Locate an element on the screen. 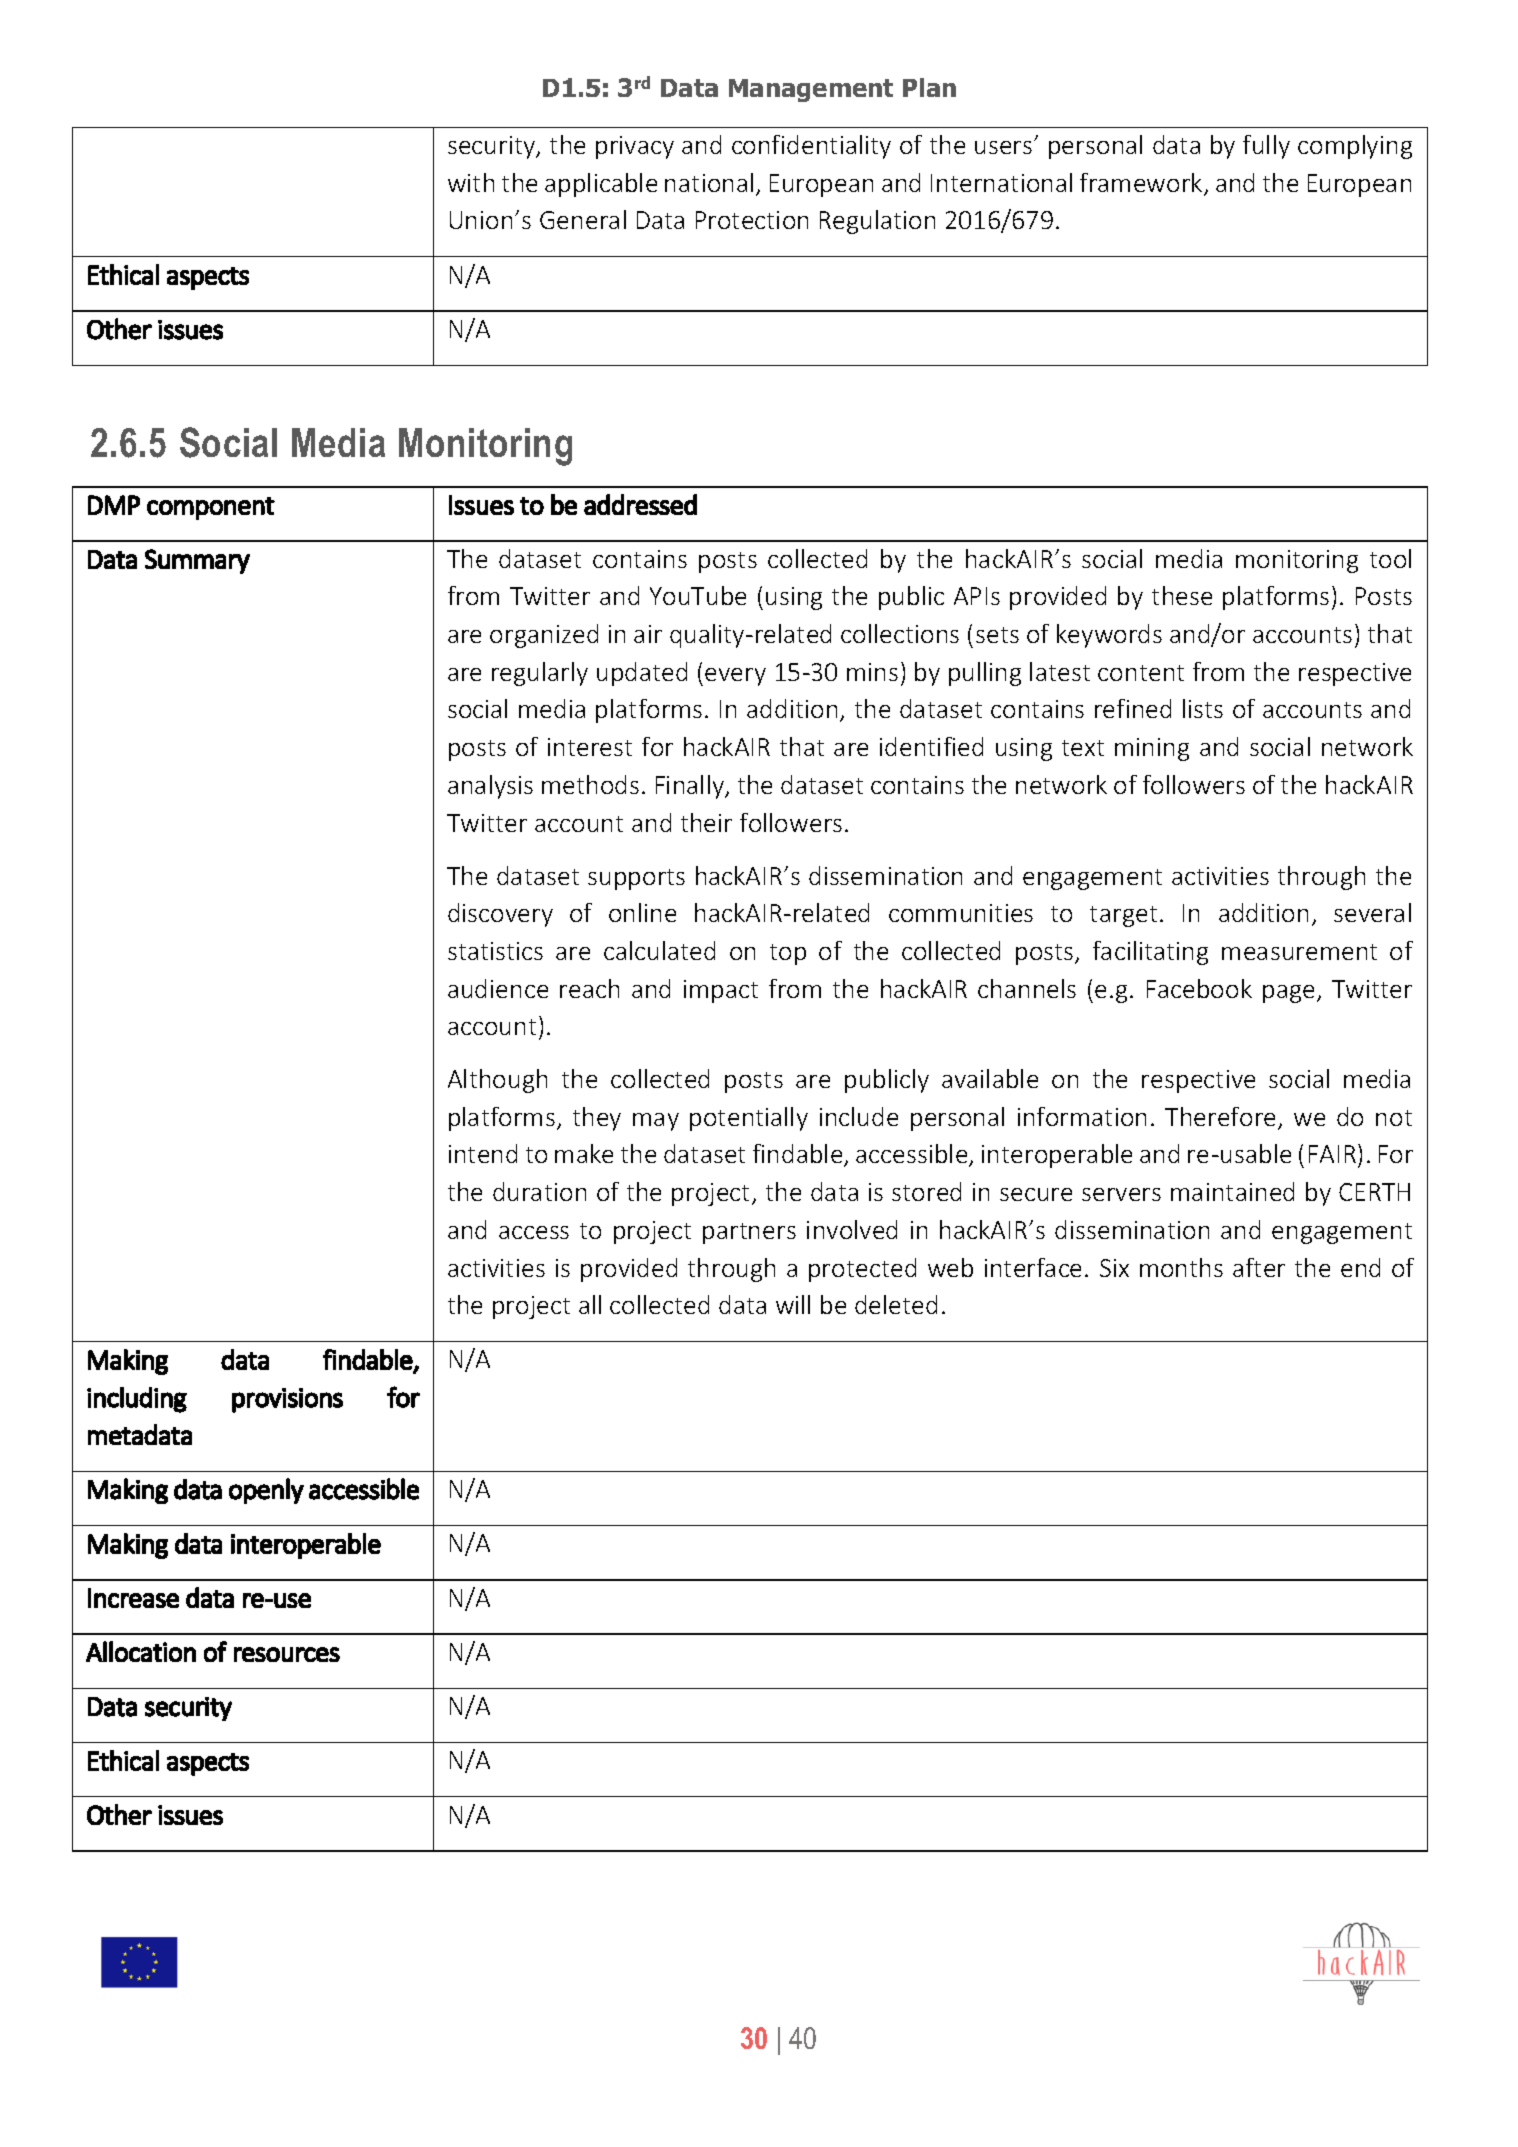  fully is located at coordinates (1266, 147).
